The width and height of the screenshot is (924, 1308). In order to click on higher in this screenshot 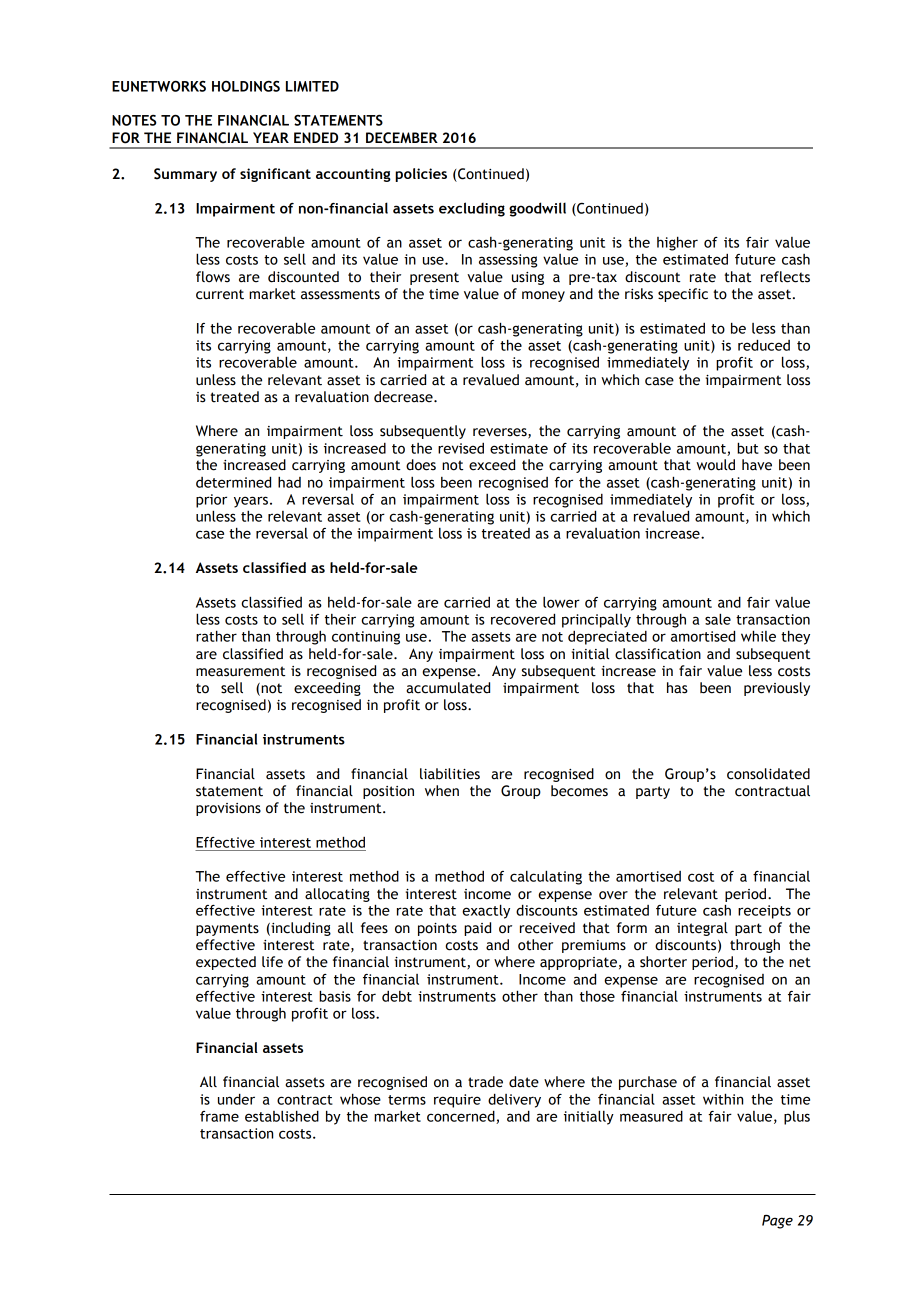, I will do `click(677, 244)`.
